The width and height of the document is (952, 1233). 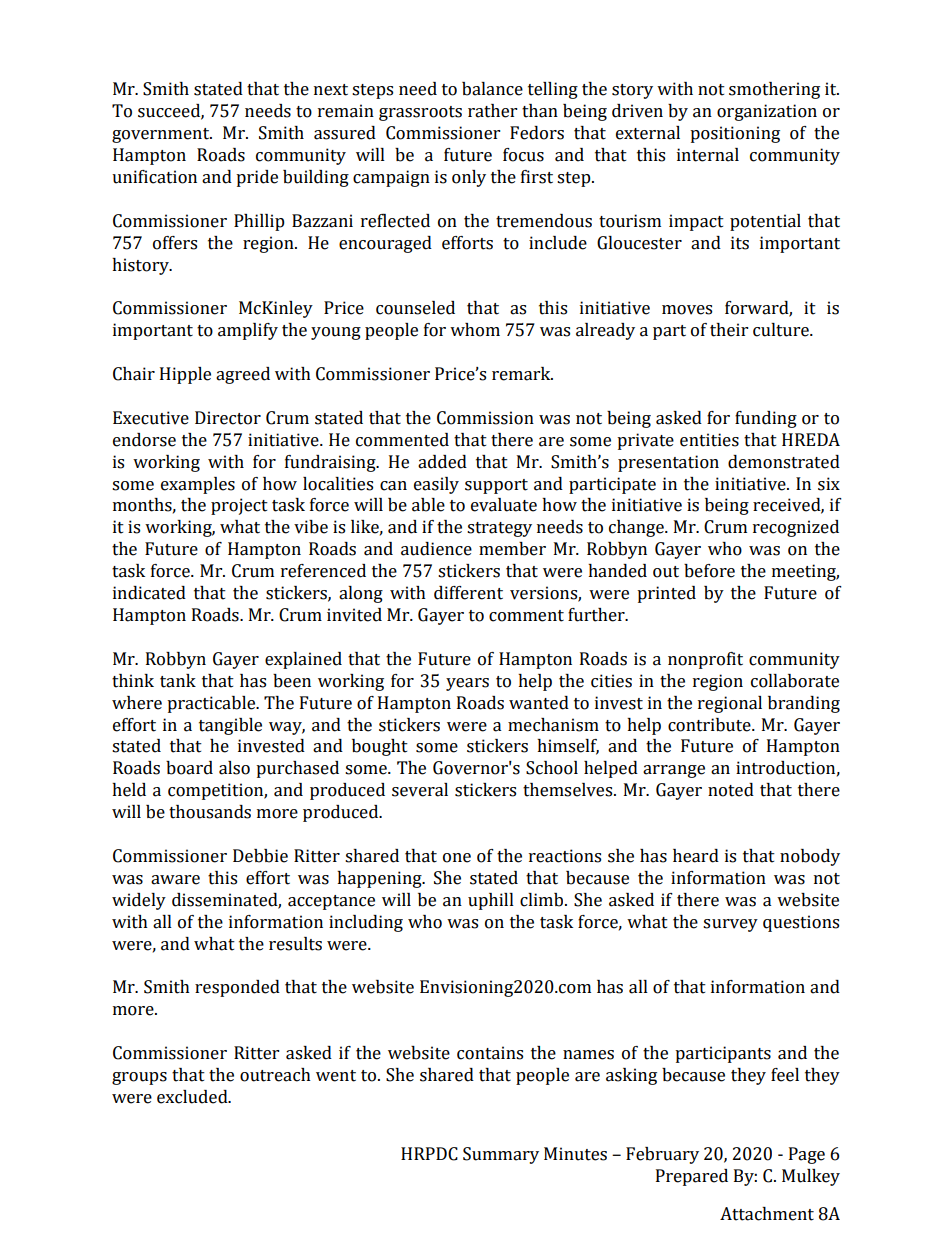 What do you see at coordinates (193, 1097) in the document?
I see `excluded` at bounding box center [193, 1097].
